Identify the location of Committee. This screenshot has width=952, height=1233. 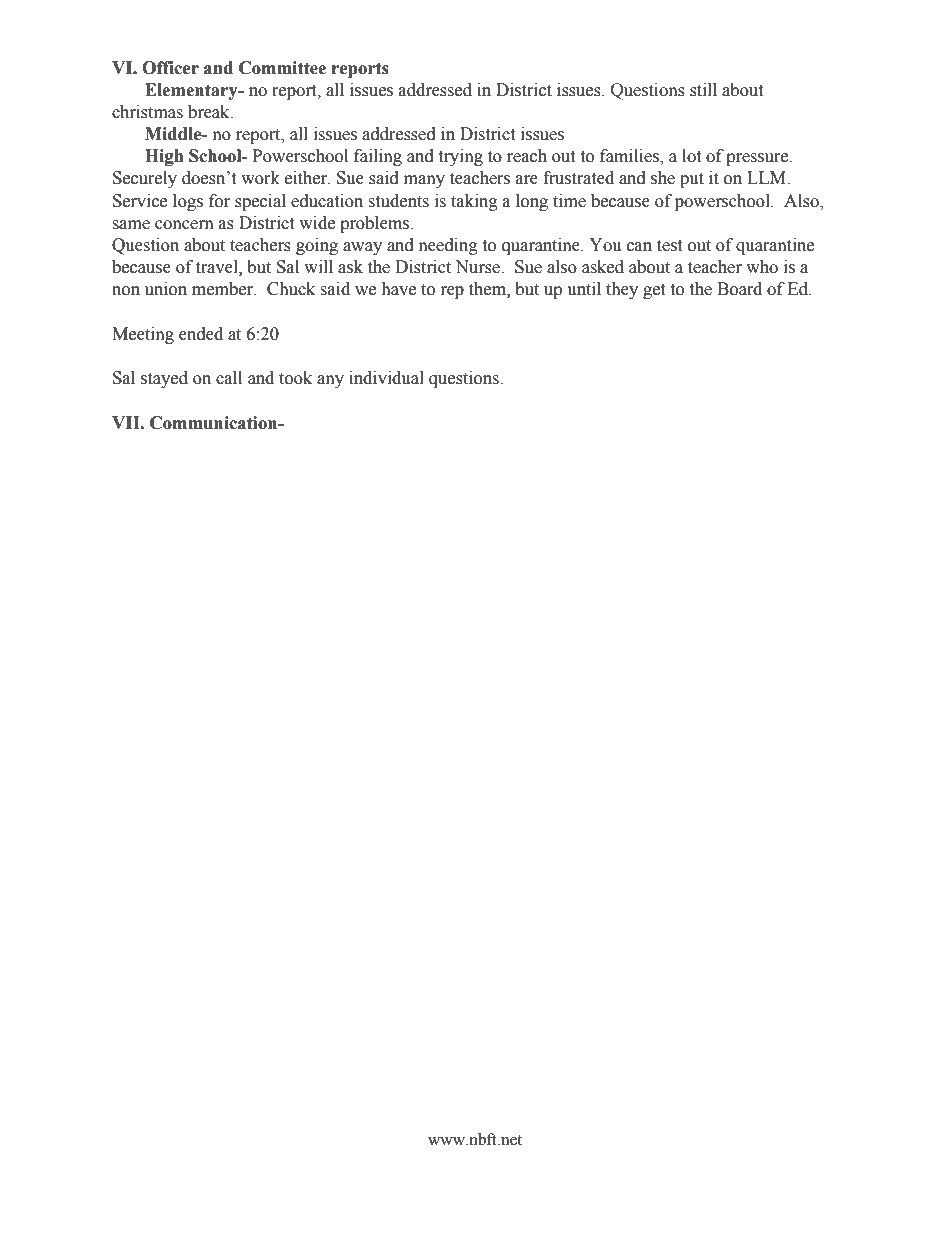
(282, 68).
